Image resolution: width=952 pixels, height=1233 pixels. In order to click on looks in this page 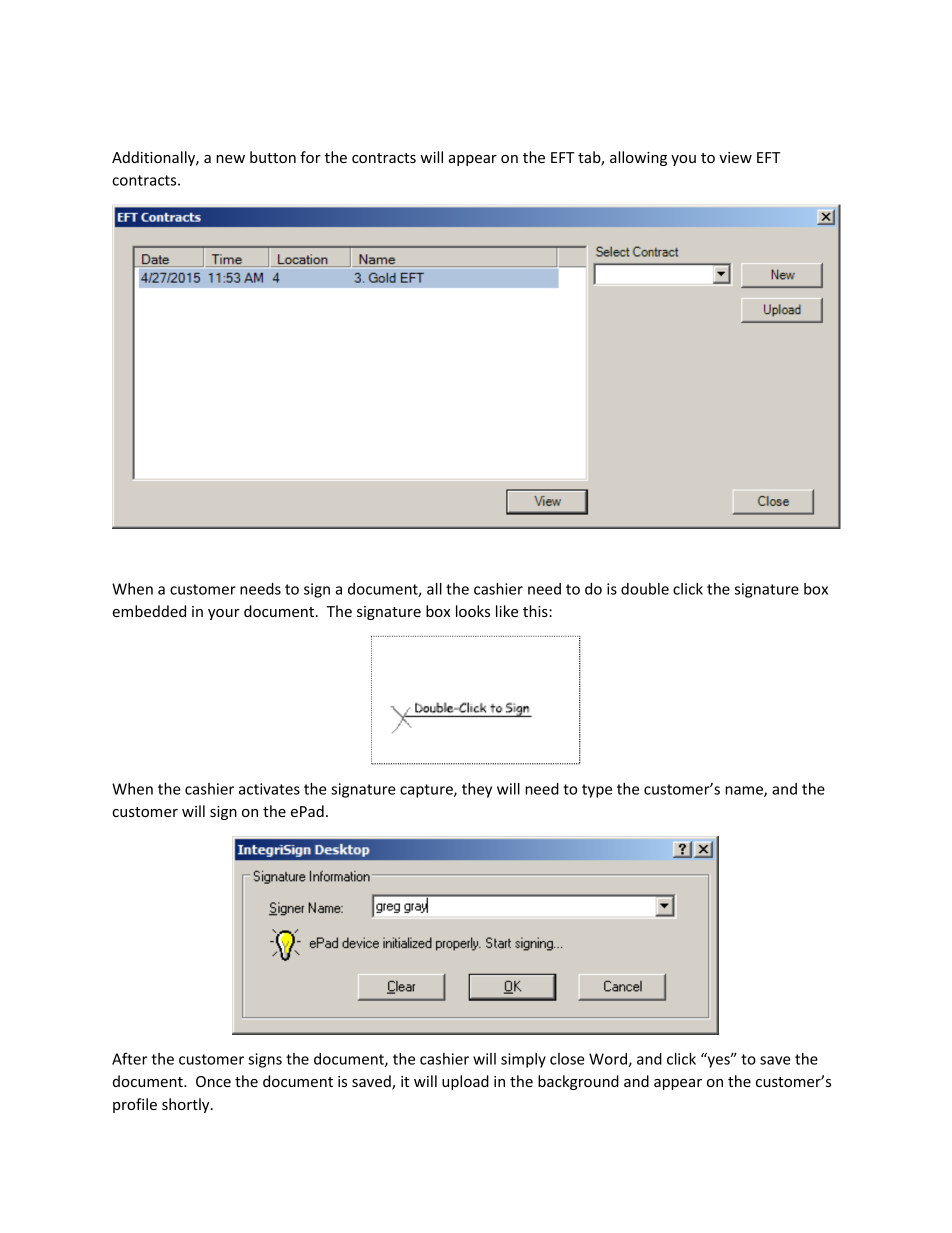, I will do `click(473, 611)`.
